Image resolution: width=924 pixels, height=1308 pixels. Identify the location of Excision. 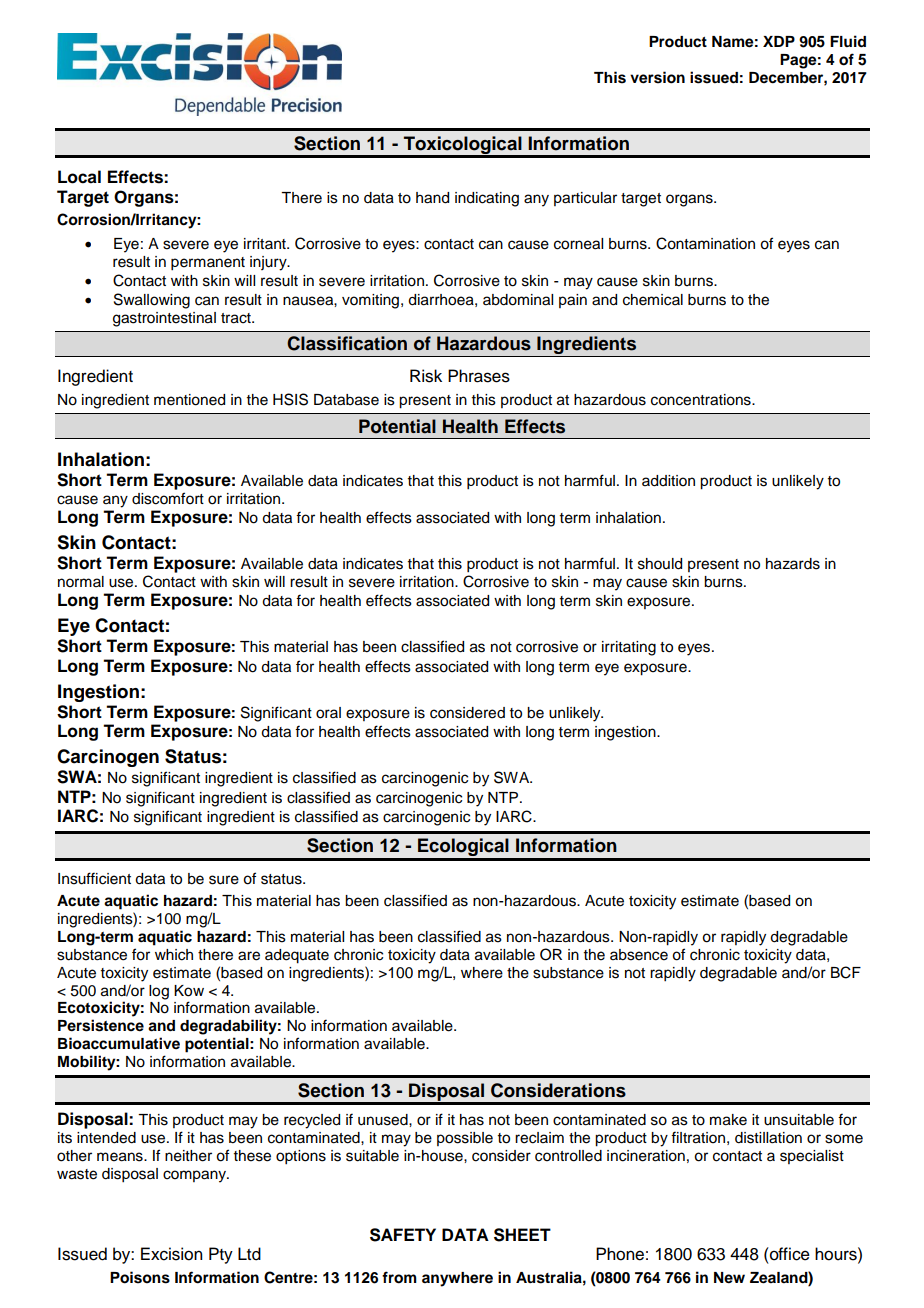
(171, 1254).
